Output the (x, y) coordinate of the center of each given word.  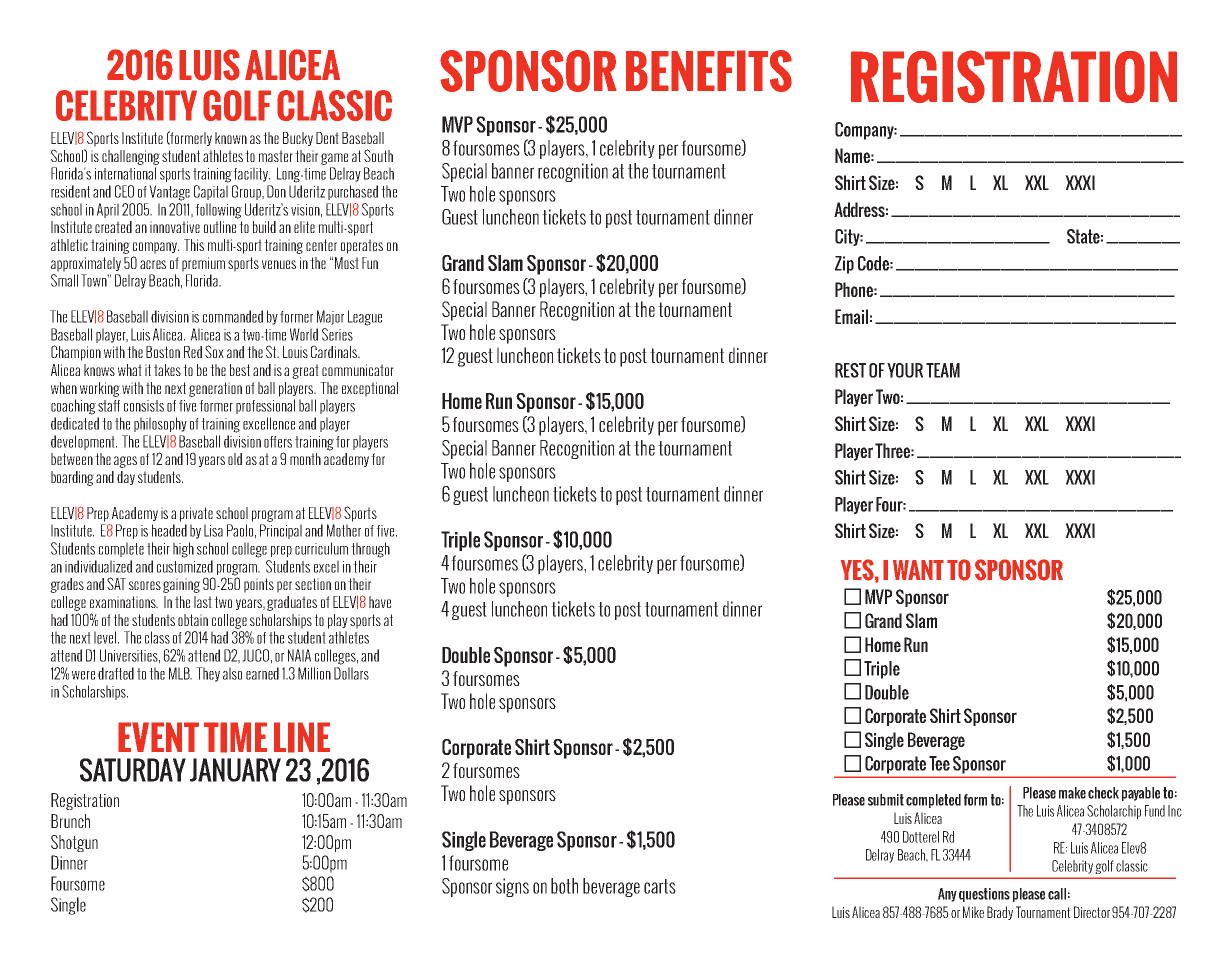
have (380, 602)
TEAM (943, 370)
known (231, 138)
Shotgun (74, 843)
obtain (193, 620)
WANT (918, 570)
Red (193, 352)
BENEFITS (709, 71)
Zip (844, 265)
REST (850, 370)
